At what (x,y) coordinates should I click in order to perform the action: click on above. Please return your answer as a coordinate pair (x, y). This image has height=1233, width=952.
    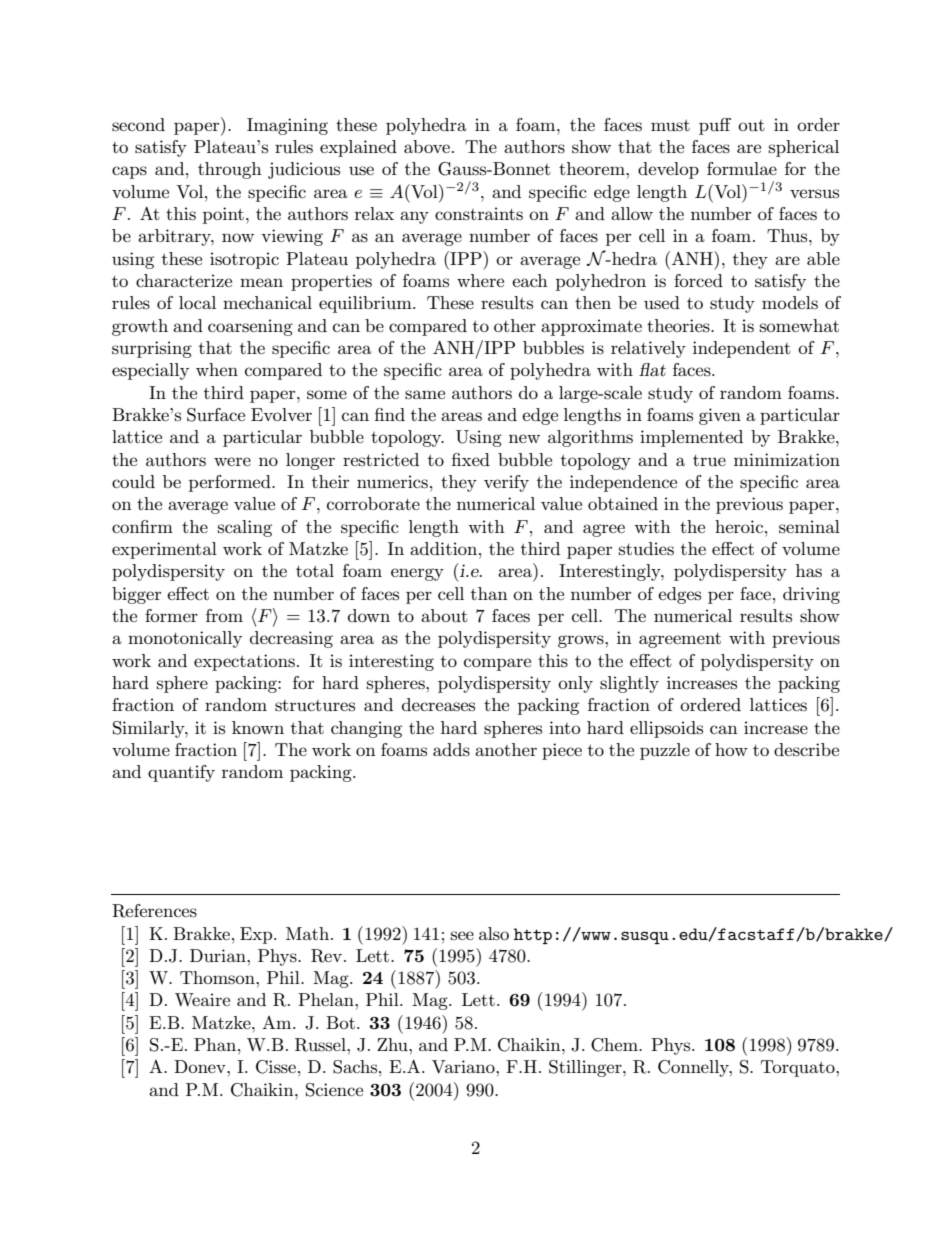
    Looking at the image, I should click on (427, 146).
